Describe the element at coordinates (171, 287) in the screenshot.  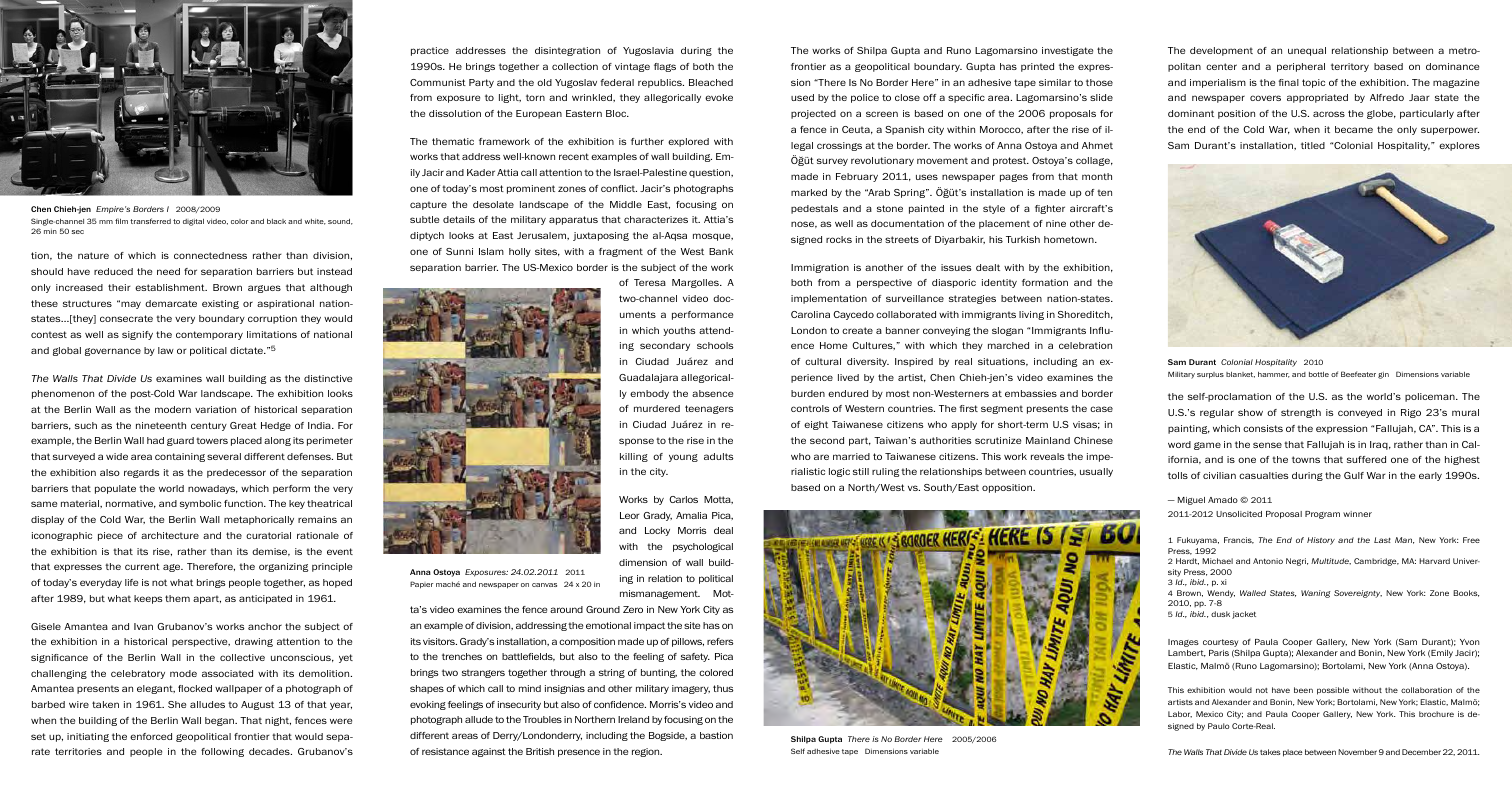
I see `establishment` at that location.
